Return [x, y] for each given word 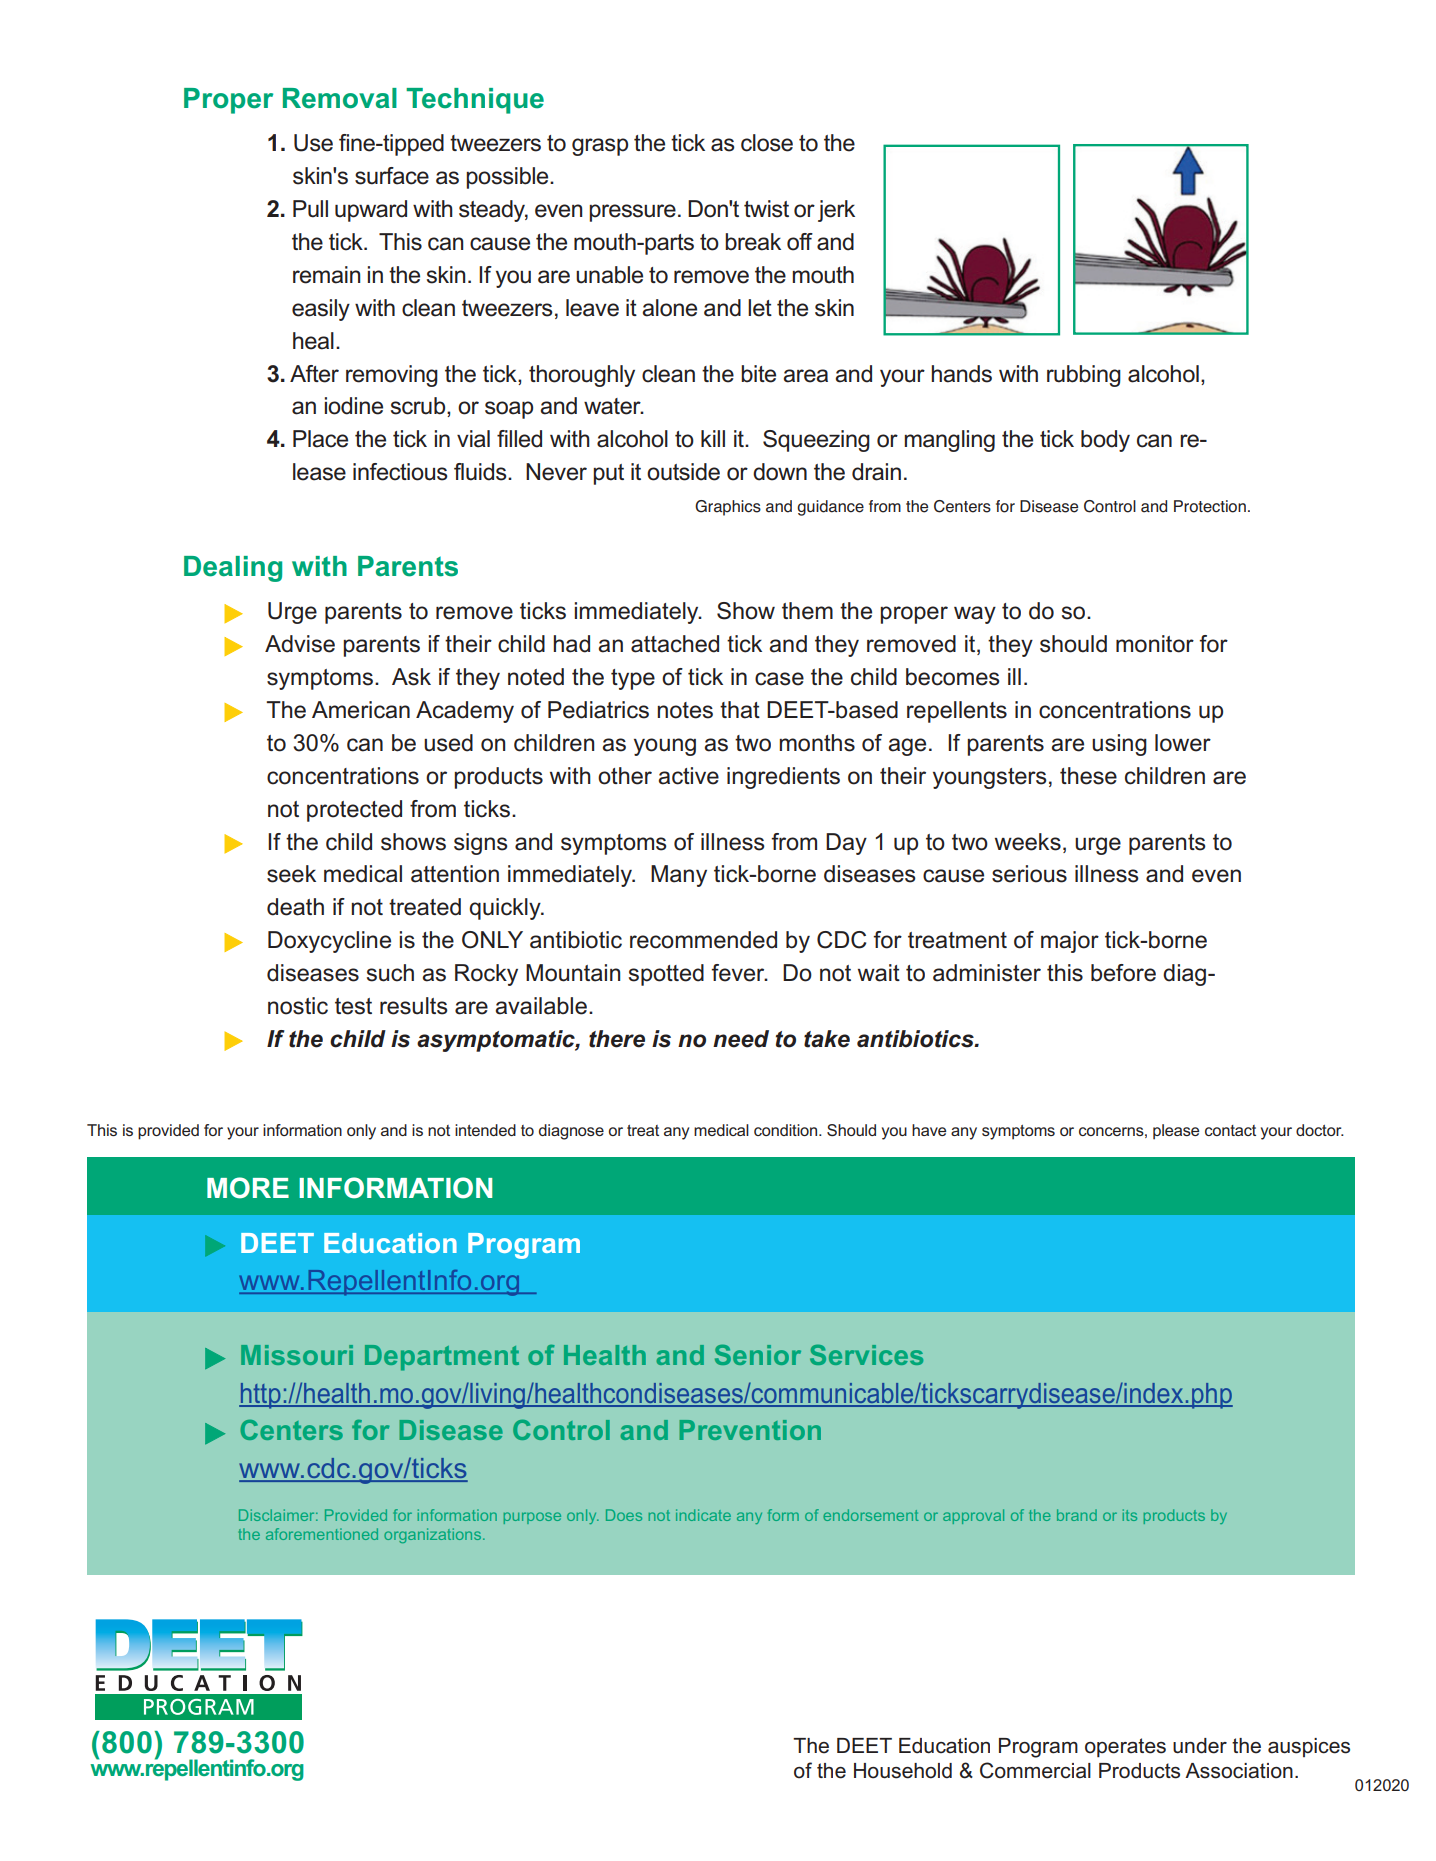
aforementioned [322, 1534]
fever [739, 973]
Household [903, 1771]
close [767, 143]
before [1123, 973]
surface [392, 176]
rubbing [1084, 376]
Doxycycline [329, 942]
